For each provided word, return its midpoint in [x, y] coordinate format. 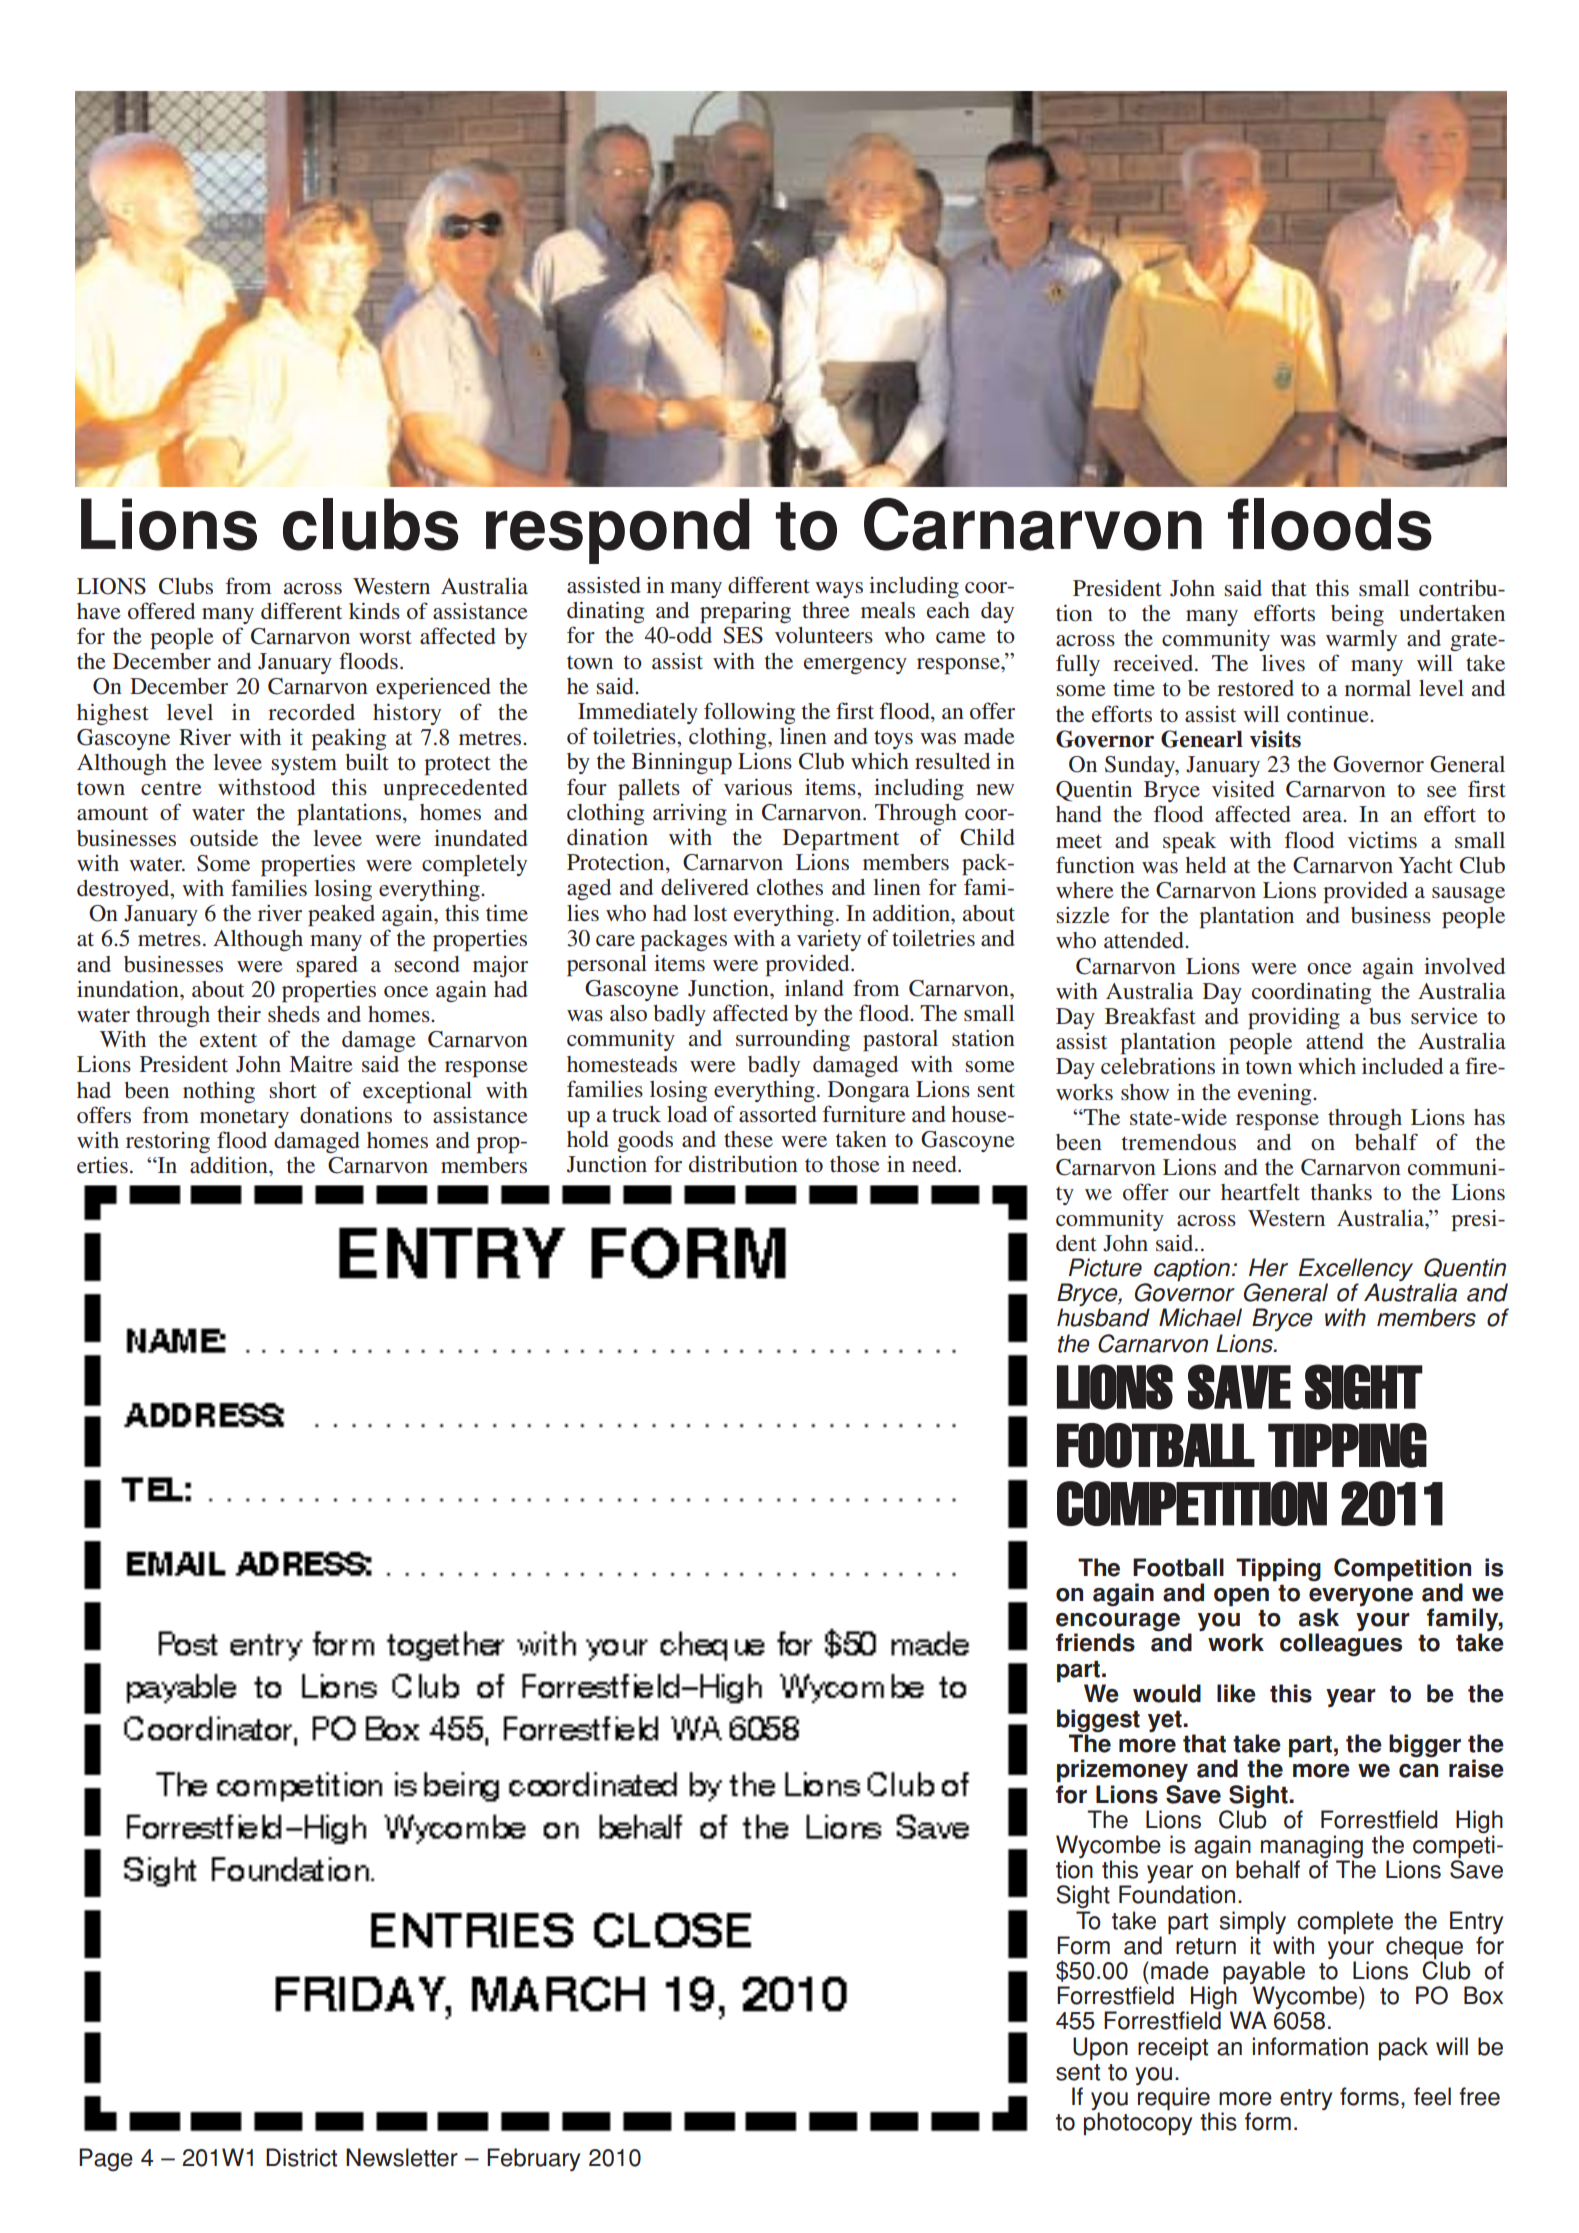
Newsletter [402, 2157]
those [855, 1164]
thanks [1341, 1192]
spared [327, 967]
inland [814, 987]
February [533, 2160]
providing [1294, 1018]
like [1236, 1693]
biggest [1098, 1722]
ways [839, 590]
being [1357, 615]
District [301, 2157]
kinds [374, 610]
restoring [168, 1142]
